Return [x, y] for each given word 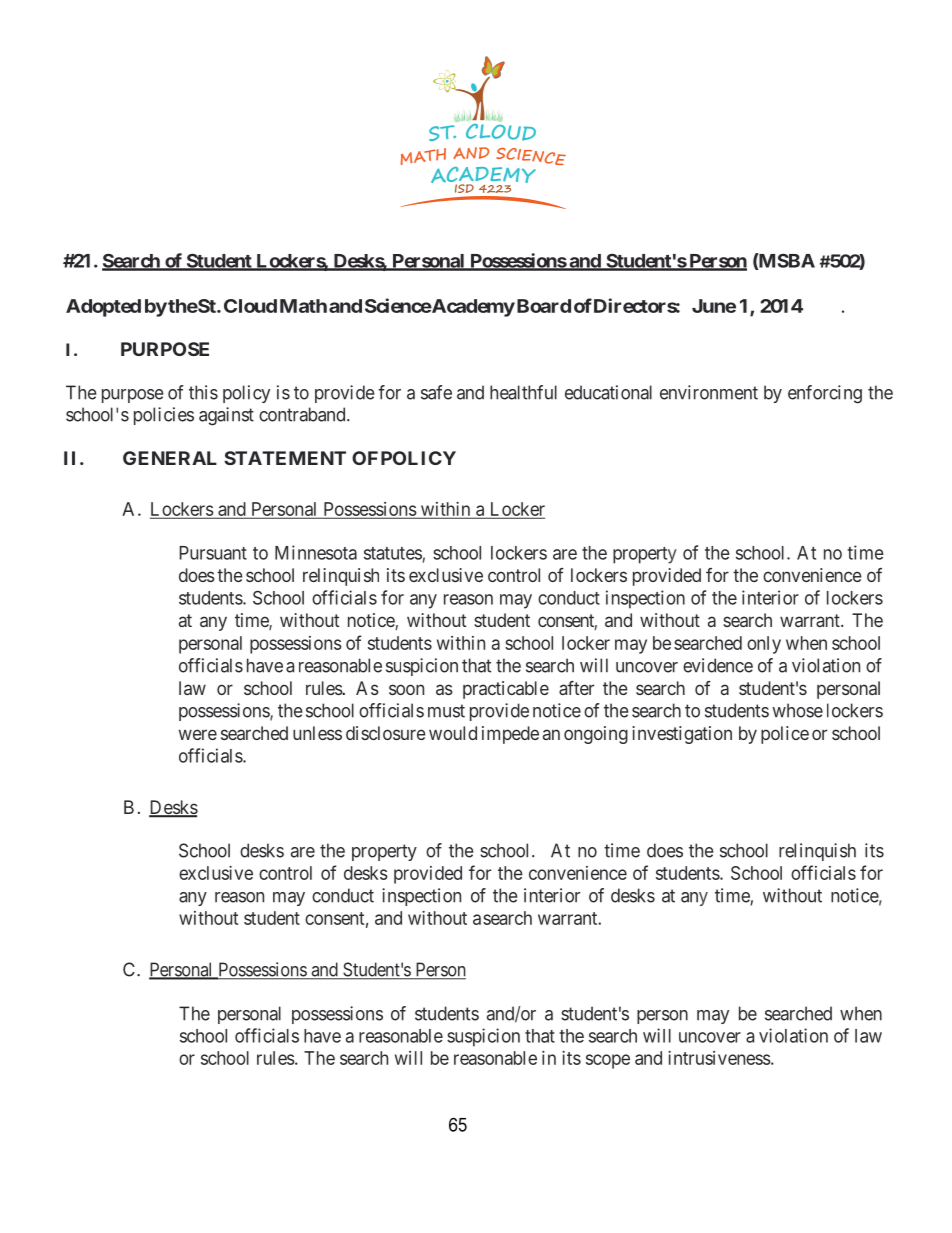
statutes [393, 553]
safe [436, 392]
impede [510, 735]
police [785, 735]
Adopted [103, 308]
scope [608, 1061]
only [764, 645]
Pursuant [213, 553]
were [198, 734]
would [453, 733]
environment [709, 392]
